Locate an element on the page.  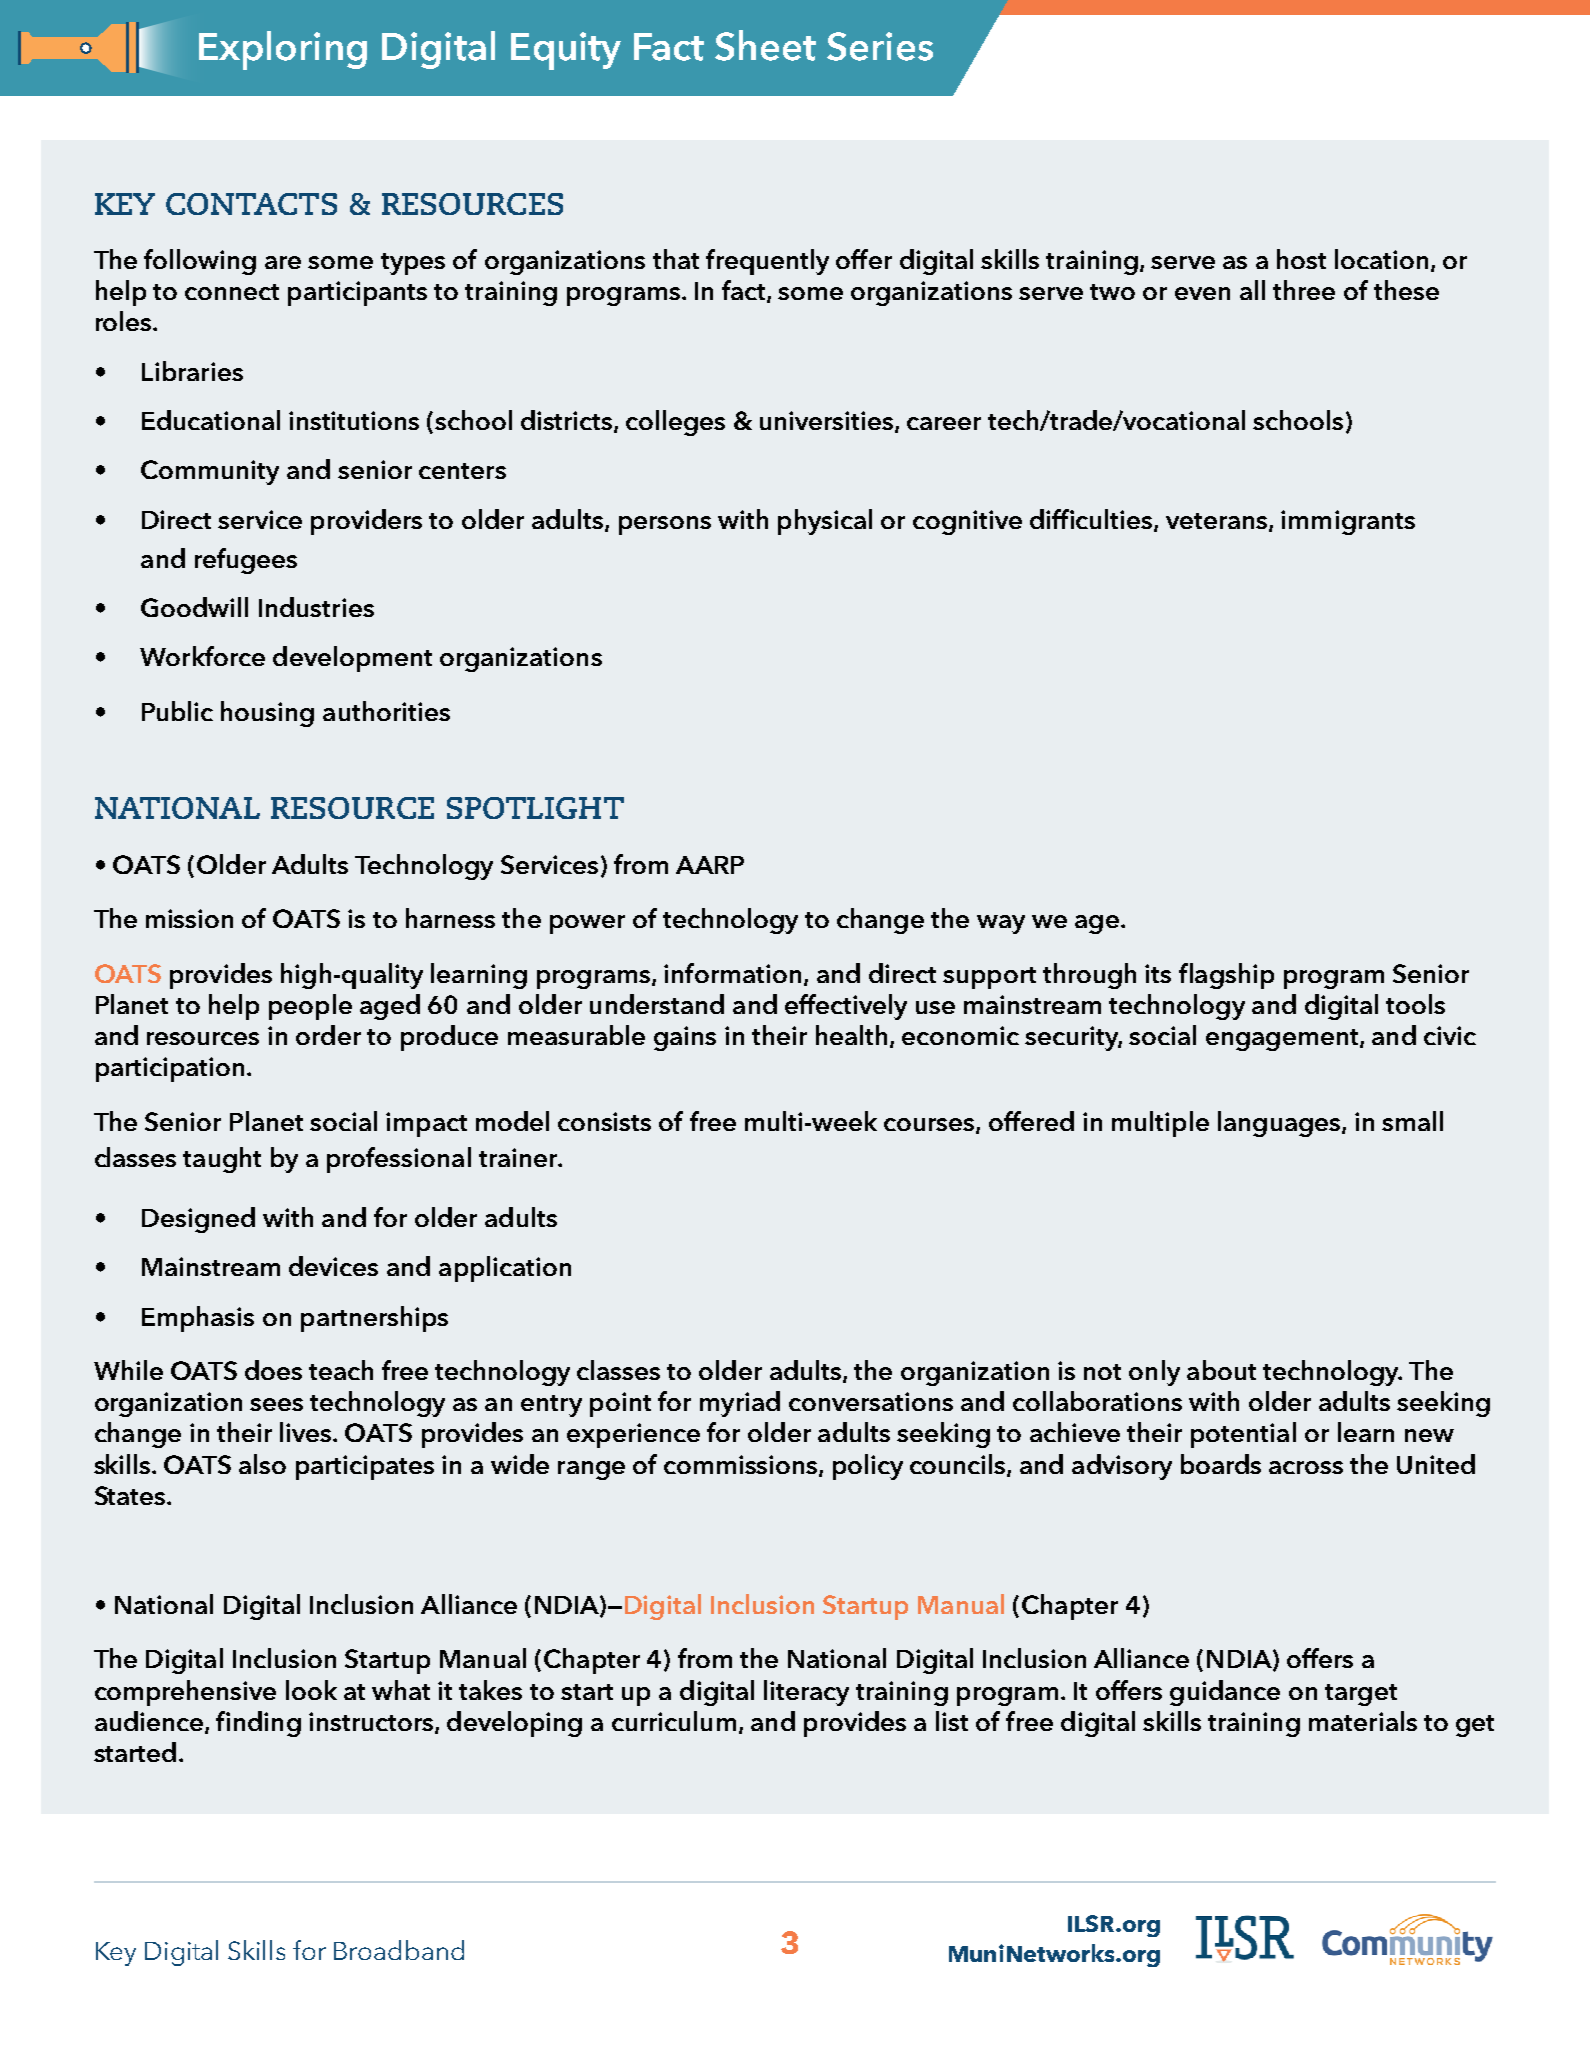
Sheet is located at coordinates (765, 45).
